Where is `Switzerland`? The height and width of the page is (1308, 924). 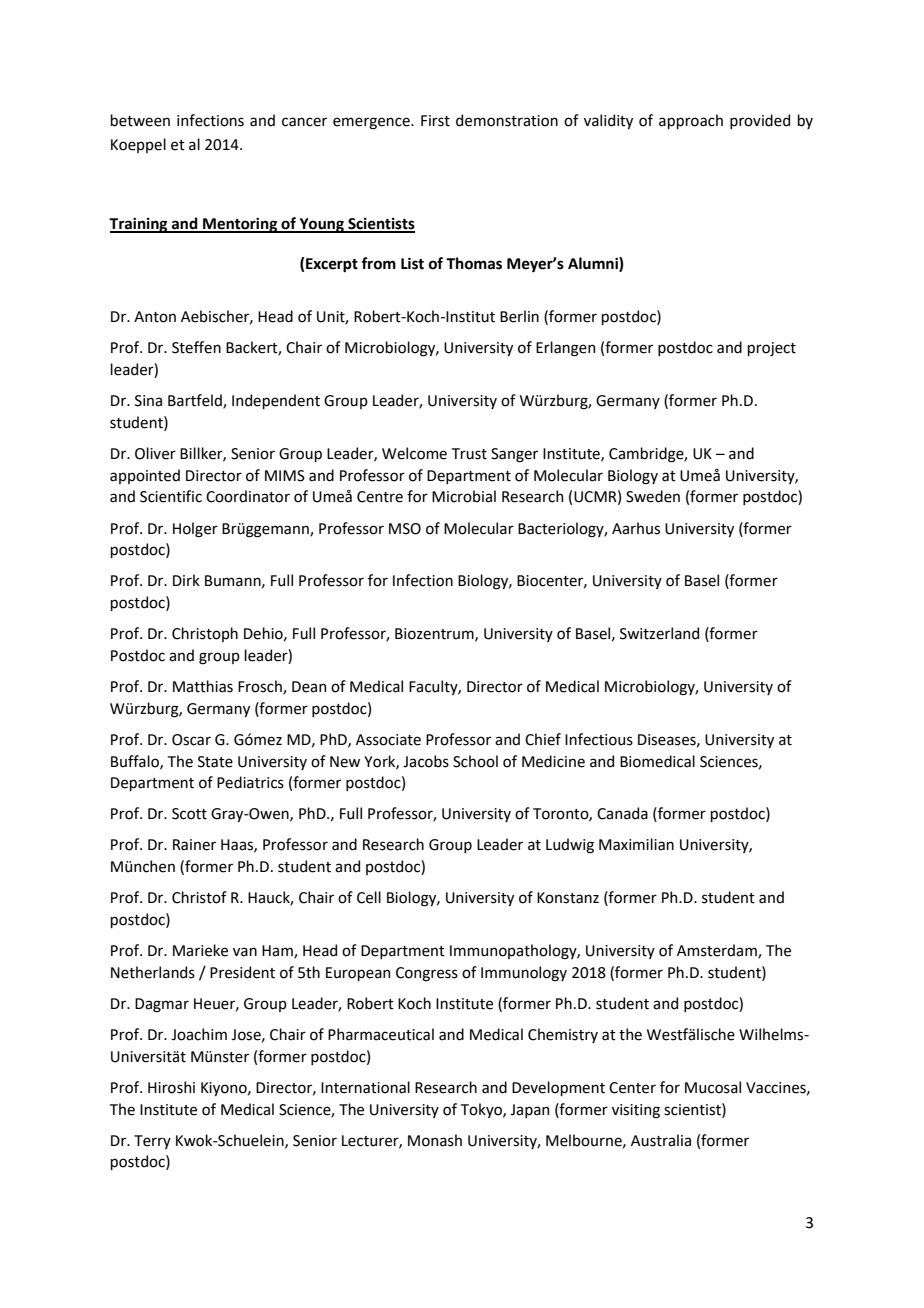 Switzerland is located at coordinates (659, 633).
